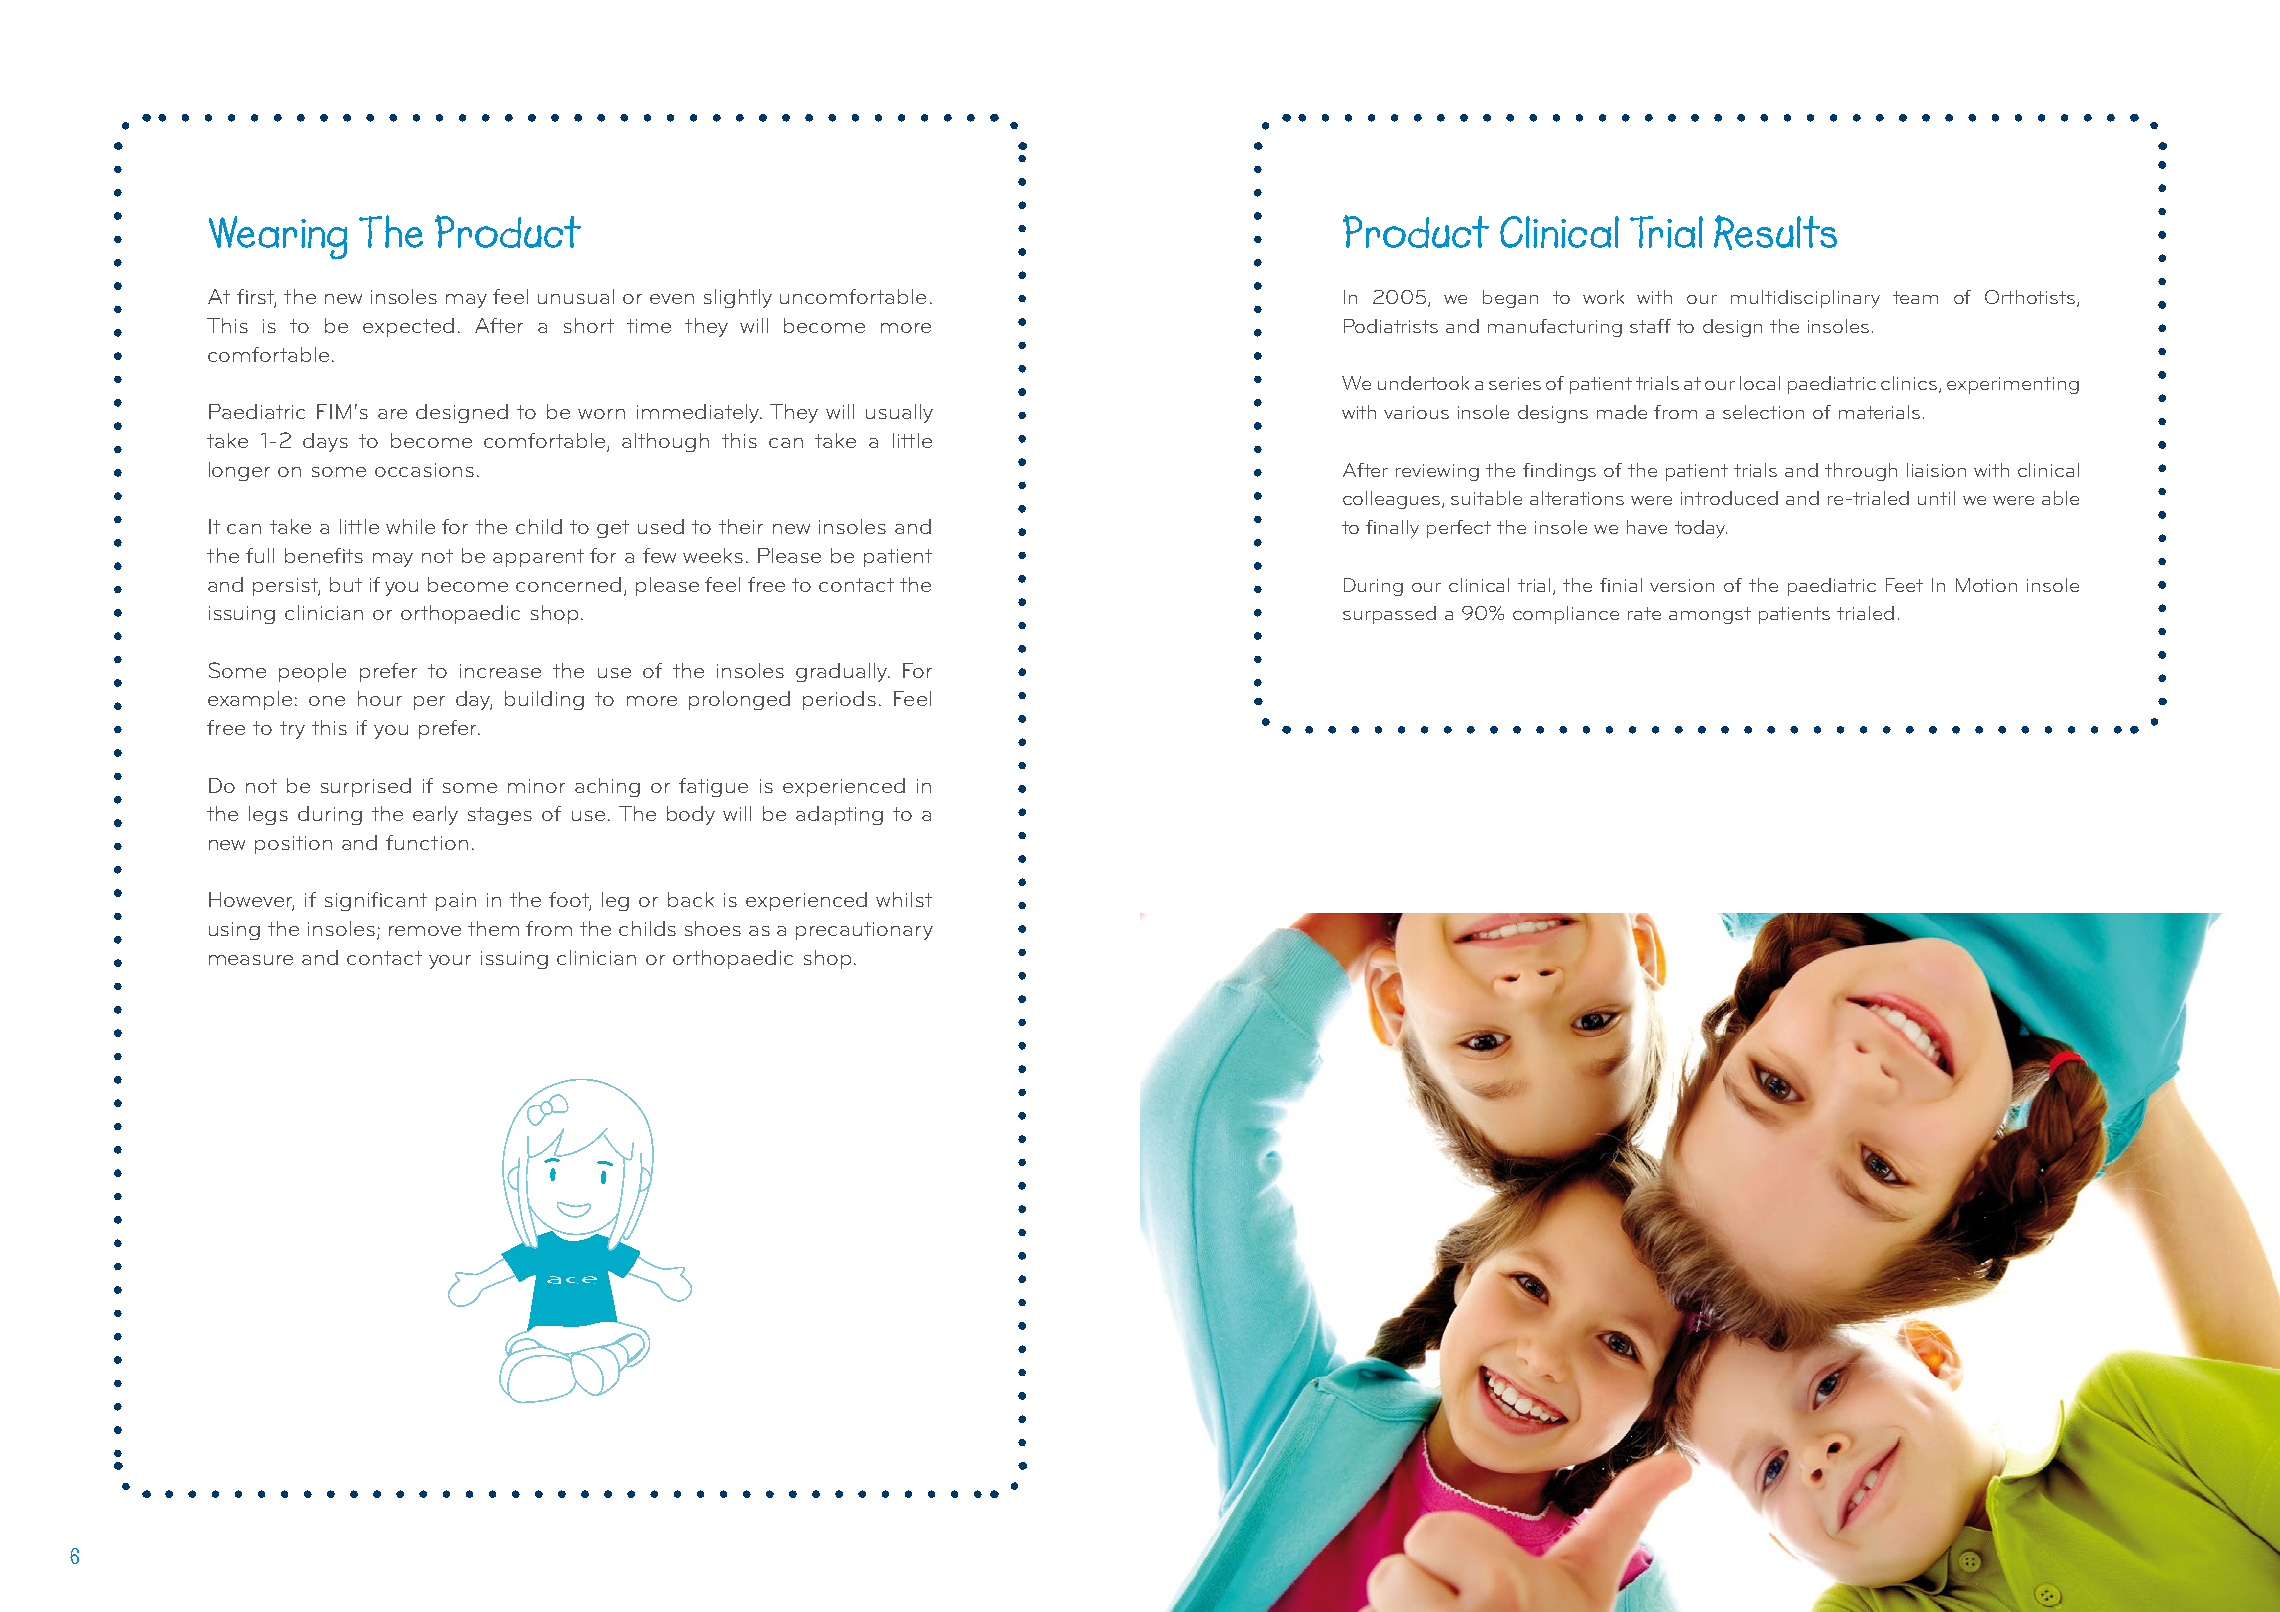 The width and height of the screenshot is (2280, 1612). What do you see at coordinates (346, 584) in the screenshot?
I see `but` at bounding box center [346, 584].
